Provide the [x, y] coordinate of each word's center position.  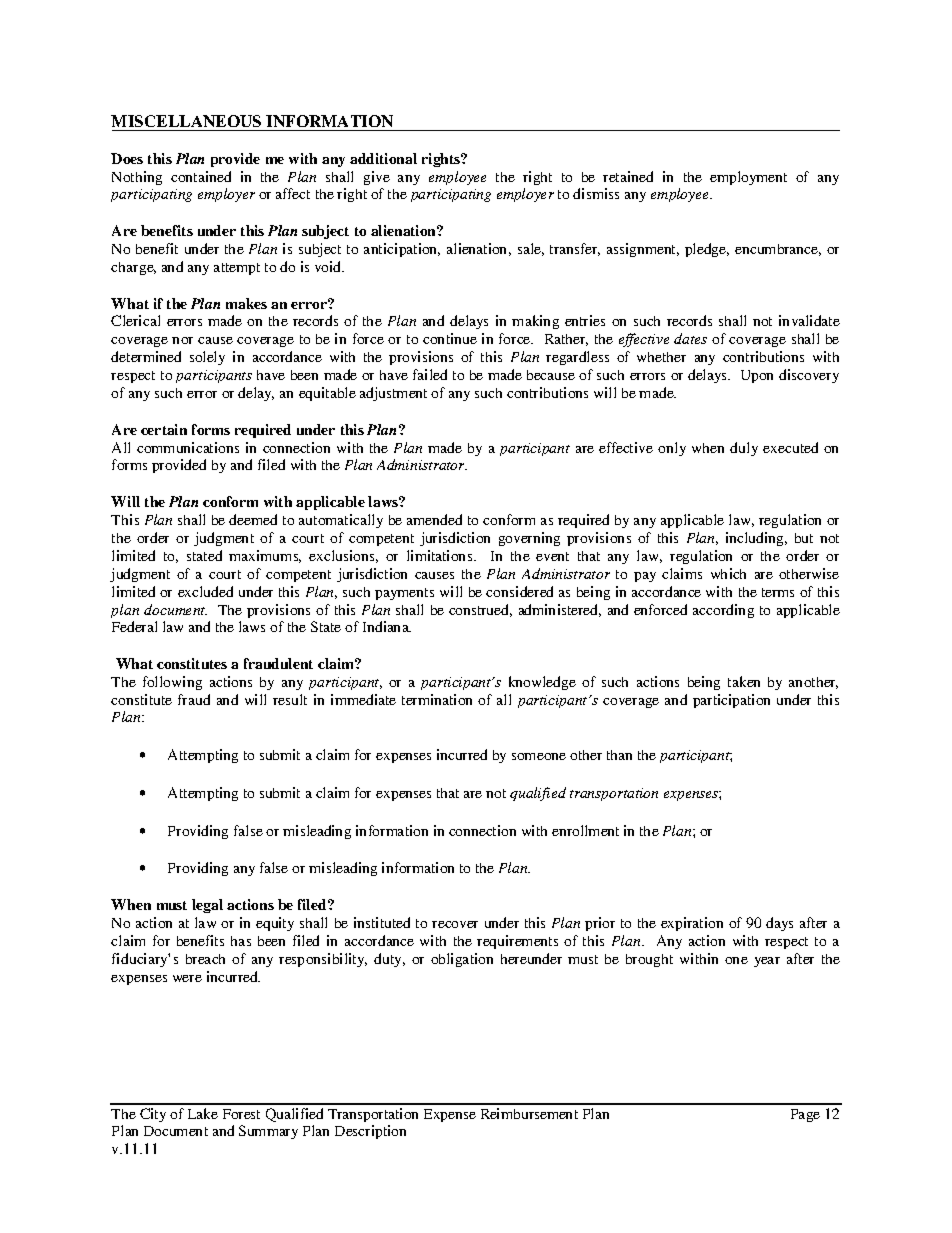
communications [188, 447]
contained [201, 176]
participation [731, 701]
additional [383, 158]
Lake [203, 1113]
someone [539, 756]
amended [434, 519]
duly [744, 449]
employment [748, 178]
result [290, 699]
